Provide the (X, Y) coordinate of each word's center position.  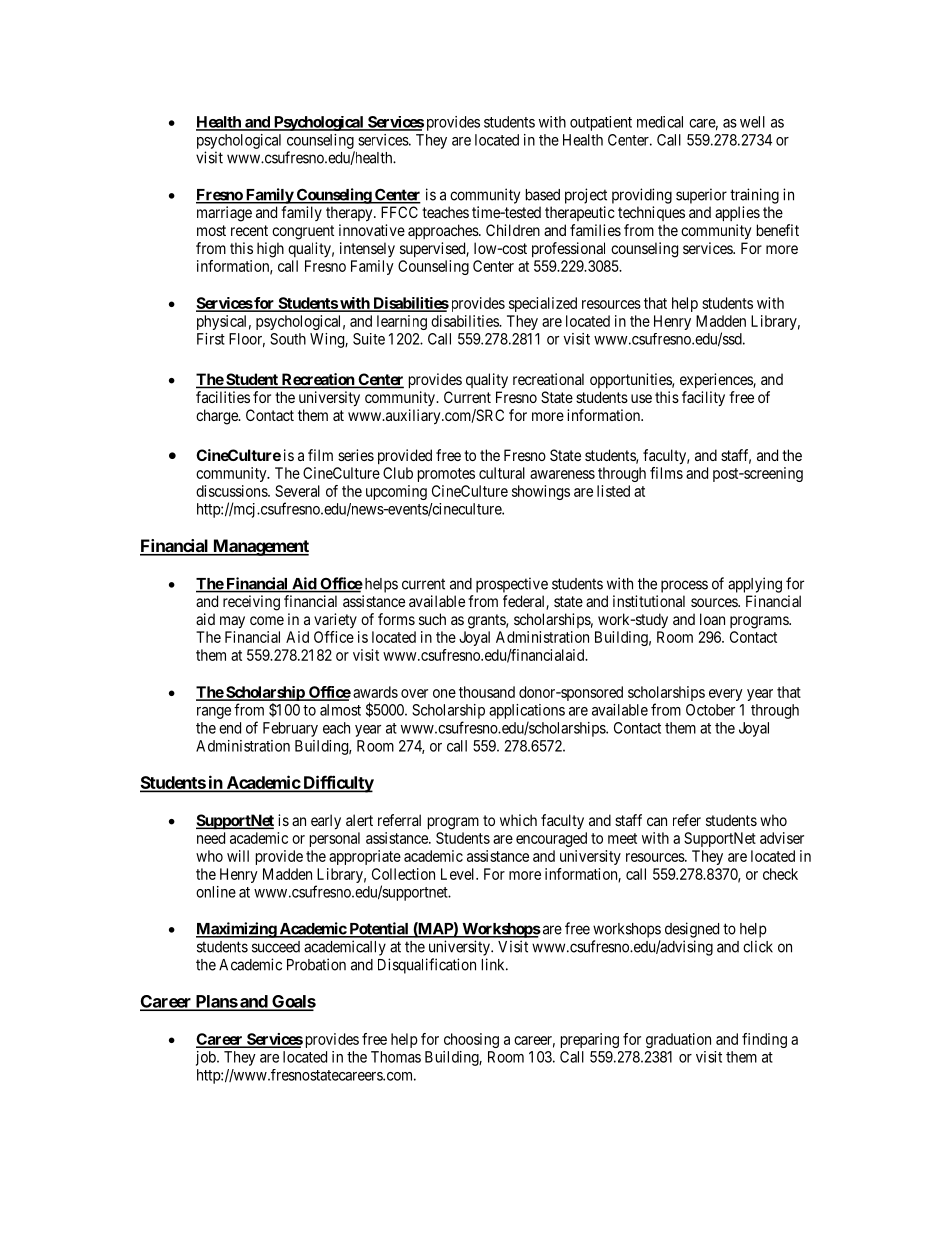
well (752, 122)
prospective (512, 585)
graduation (678, 1040)
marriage (224, 214)
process (684, 586)
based (543, 195)
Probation (316, 964)
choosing (471, 1040)
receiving (251, 603)
